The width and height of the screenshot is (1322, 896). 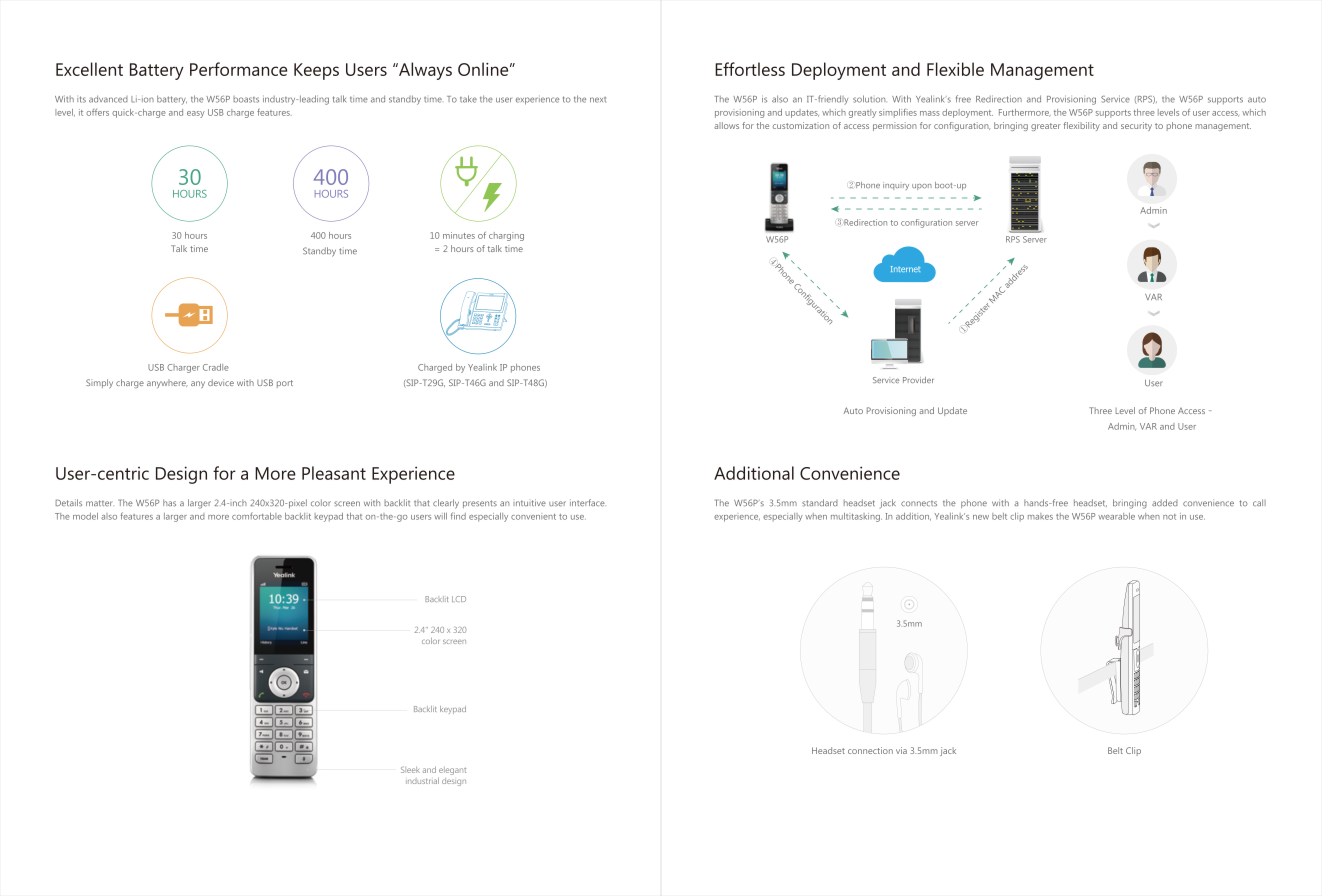 What do you see at coordinates (905, 269) in the screenshot?
I see `Internet` at bounding box center [905, 269].
